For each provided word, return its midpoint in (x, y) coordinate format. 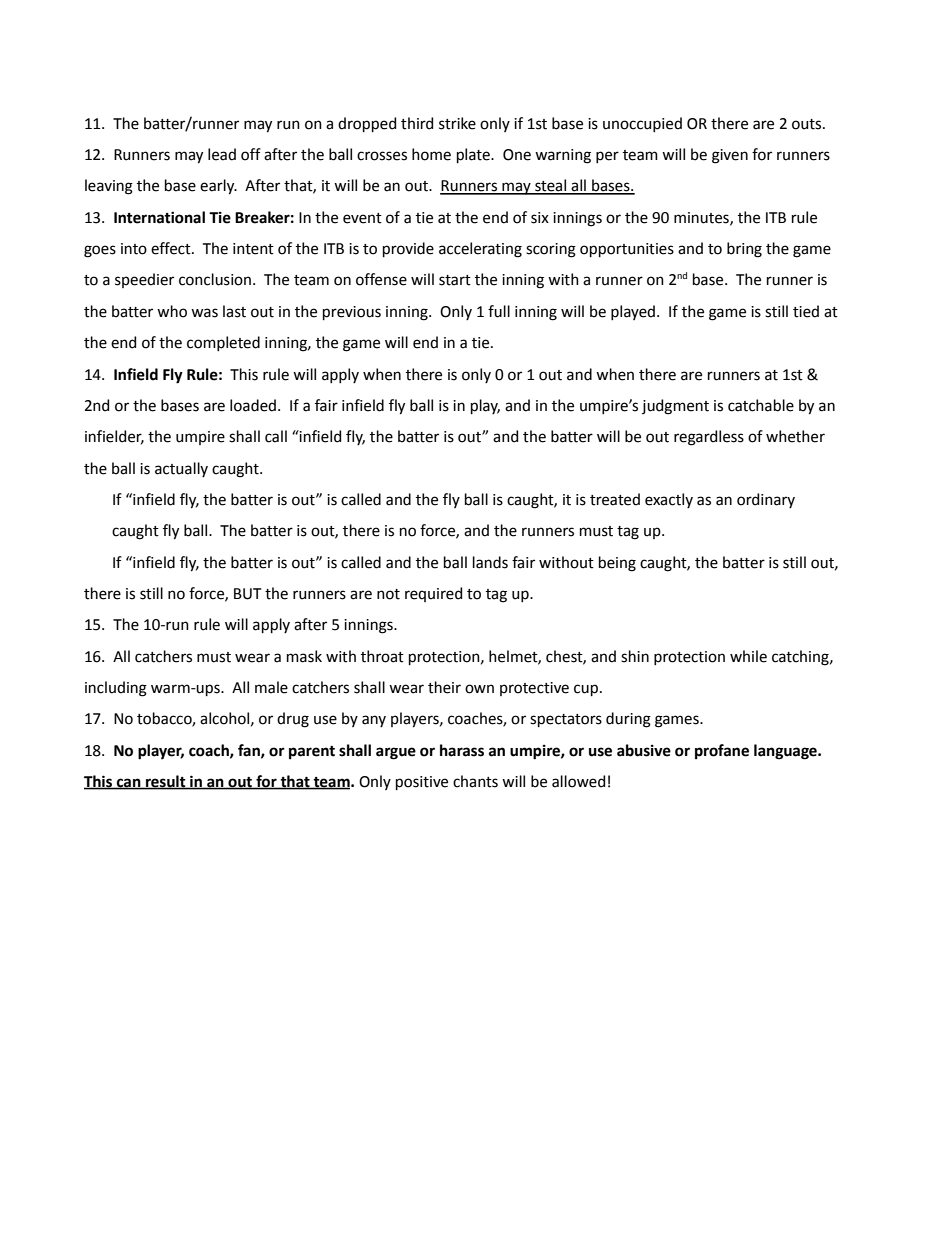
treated (615, 499)
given (730, 156)
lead (222, 154)
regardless (709, 438)
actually (181, 469)
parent (312, 752)
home (431, 154)
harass (462, 750)
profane (722, 751)
